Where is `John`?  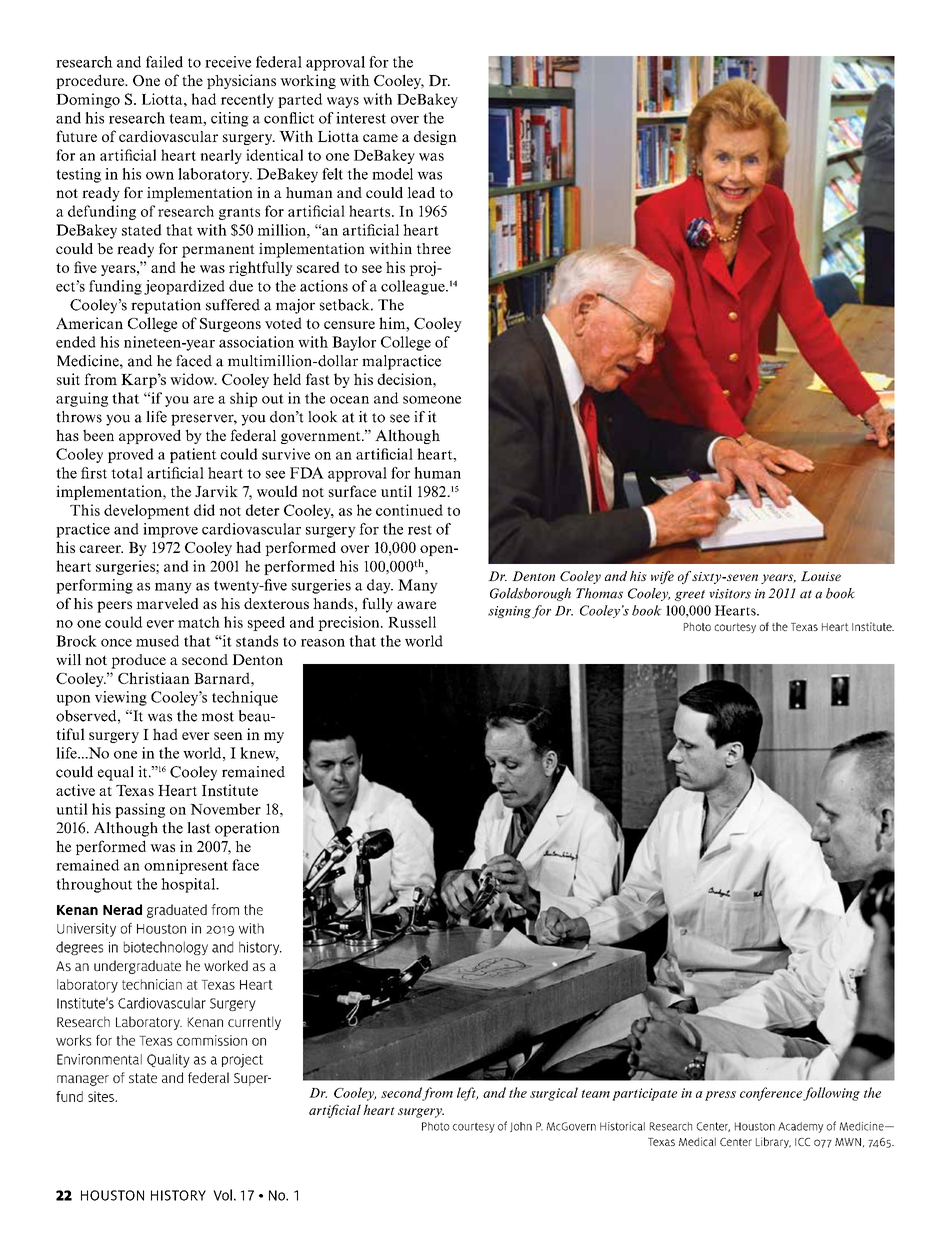 John is located at coordinates (521, 1127).
